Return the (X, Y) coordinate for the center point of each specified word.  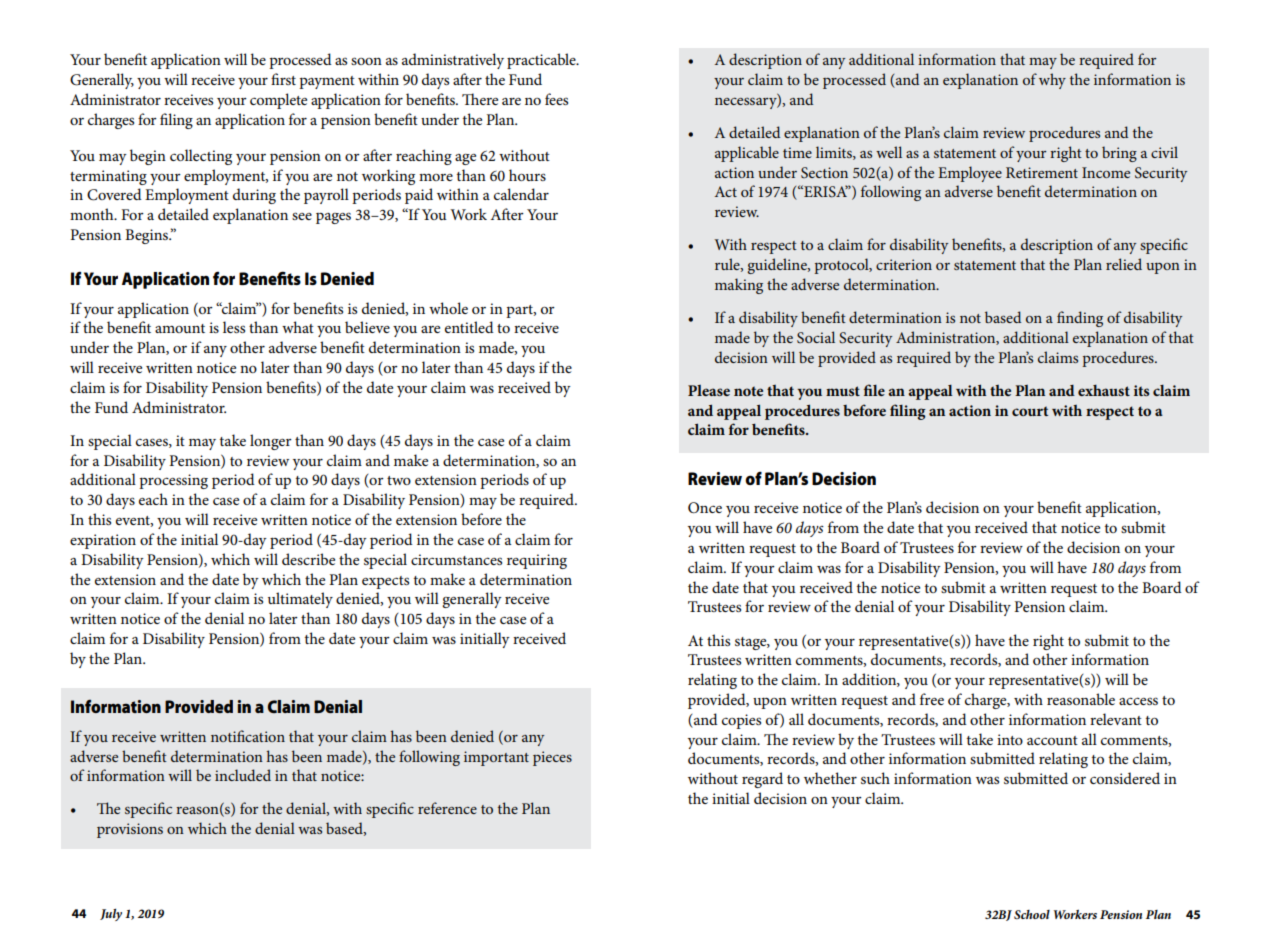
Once (705, 508)
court (1030, 411)
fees (556, 99)
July (111, 915)
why (1052, 81)
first (283, 79)
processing (173, 481)
